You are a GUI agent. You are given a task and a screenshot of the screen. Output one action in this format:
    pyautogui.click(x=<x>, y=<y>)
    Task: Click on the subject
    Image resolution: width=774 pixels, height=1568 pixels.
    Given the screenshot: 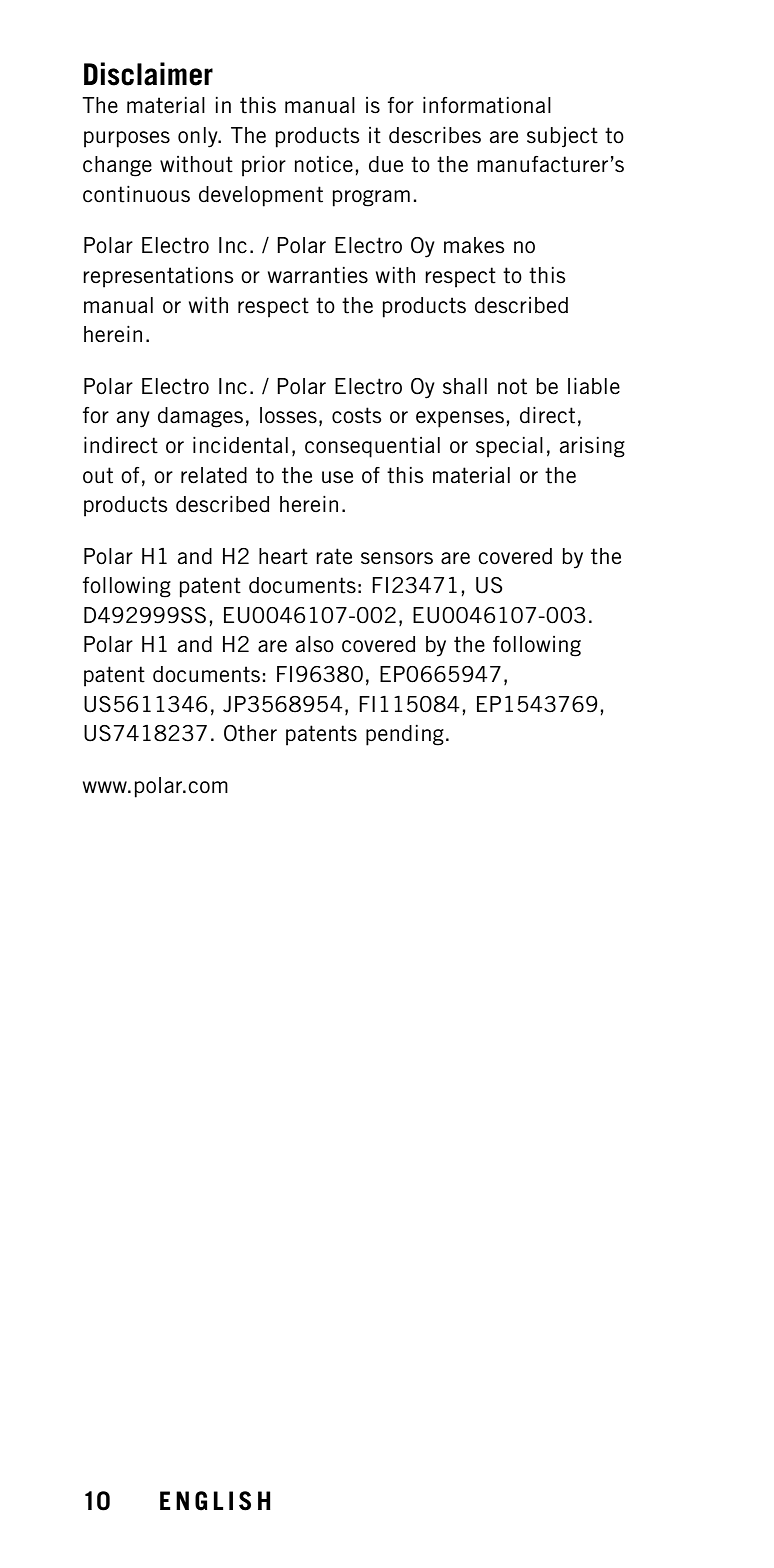 What is the action you would take?
    pyautogui.click(x=562, y=137)
